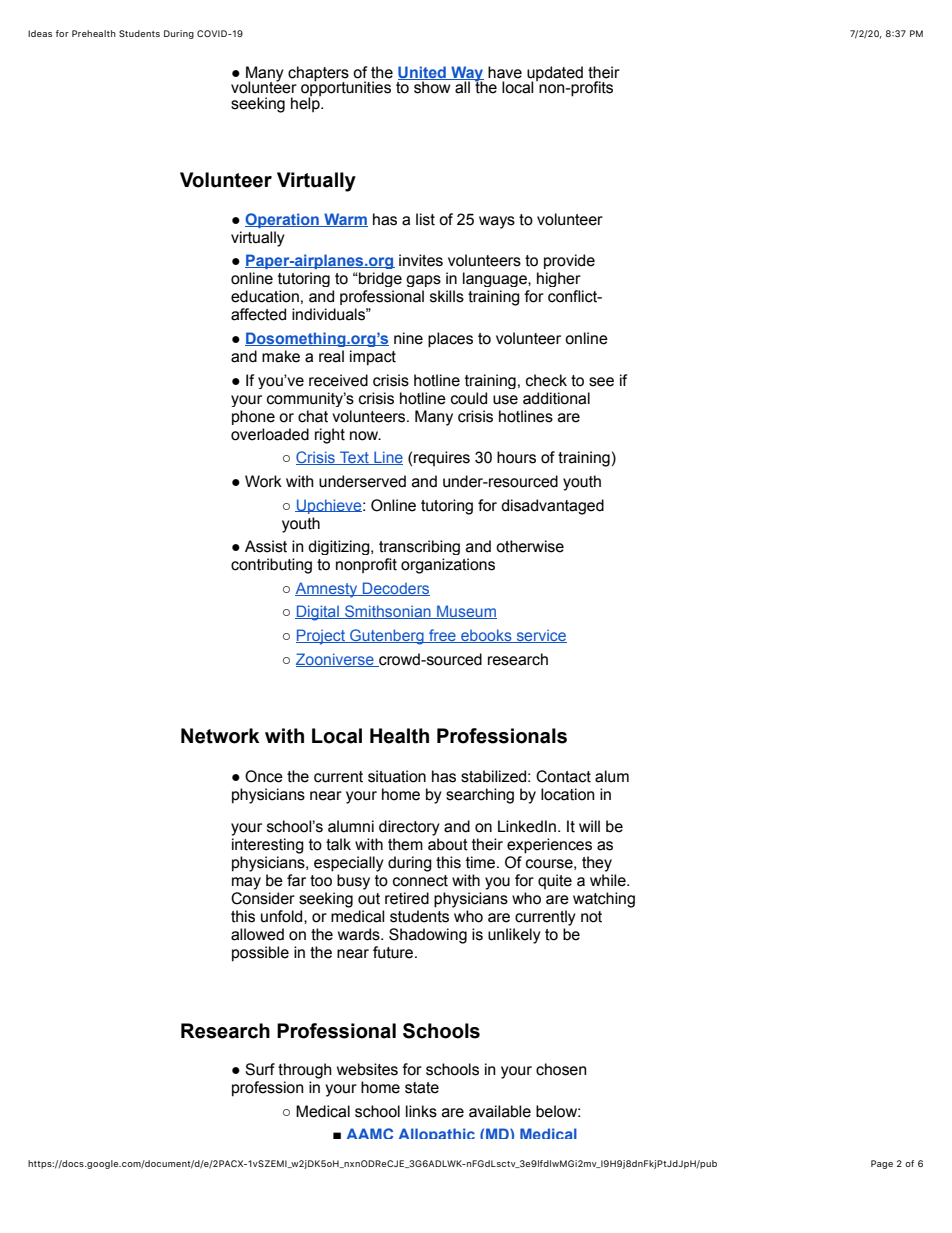 The width and height of the image is (952, 1233). Describe the element at coordinates (589, 826) in the image. I see `will` at that location.
